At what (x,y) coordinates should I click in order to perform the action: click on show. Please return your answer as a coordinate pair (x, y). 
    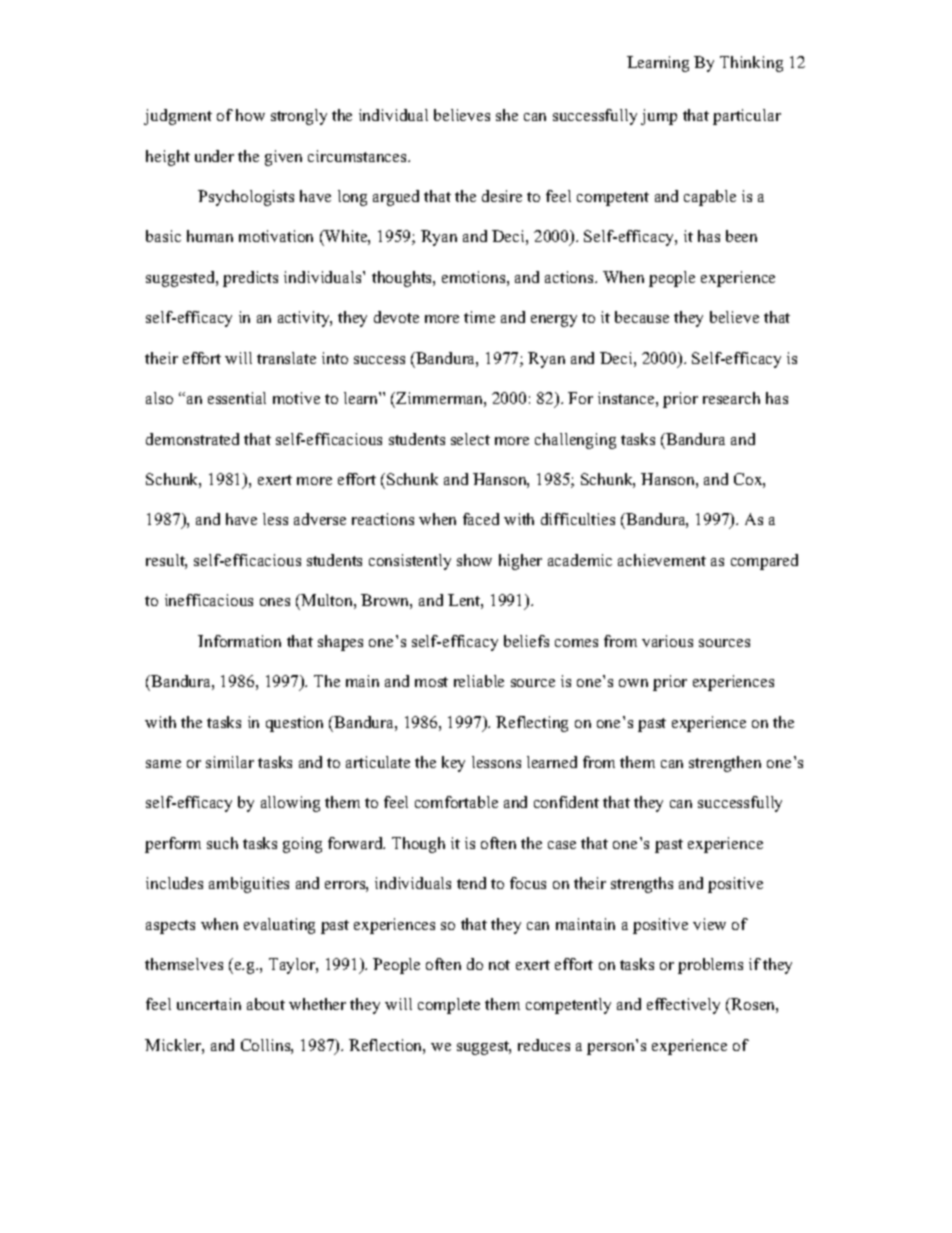
    Looking at the image, I should click on (474, 560).
